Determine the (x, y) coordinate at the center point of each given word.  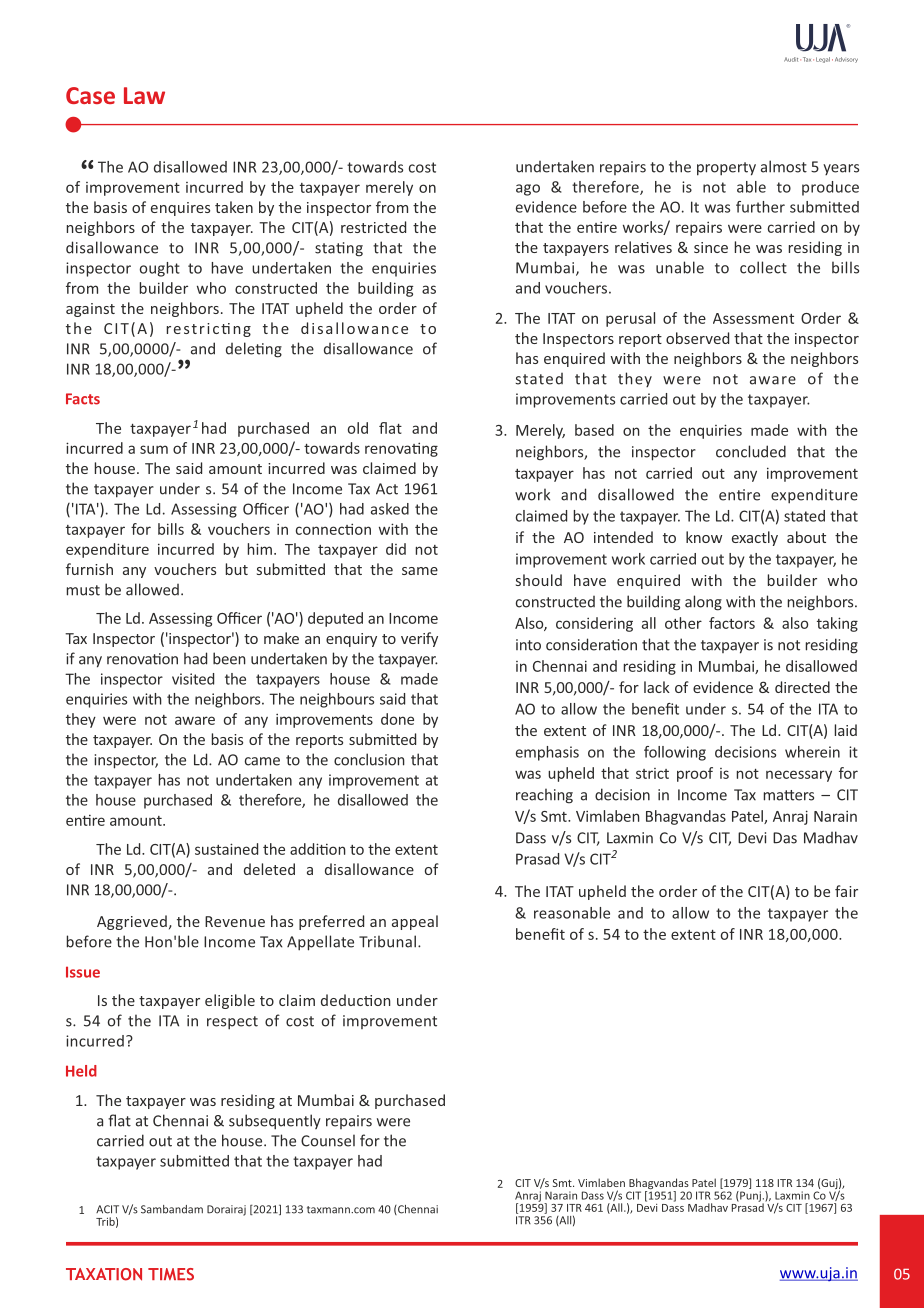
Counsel (328, 1140)
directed (802, 687)
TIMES (171, 1274)
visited (193, 679)
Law (144, 95)
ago (528, 190)
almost (784, 166)
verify (419, 639)
